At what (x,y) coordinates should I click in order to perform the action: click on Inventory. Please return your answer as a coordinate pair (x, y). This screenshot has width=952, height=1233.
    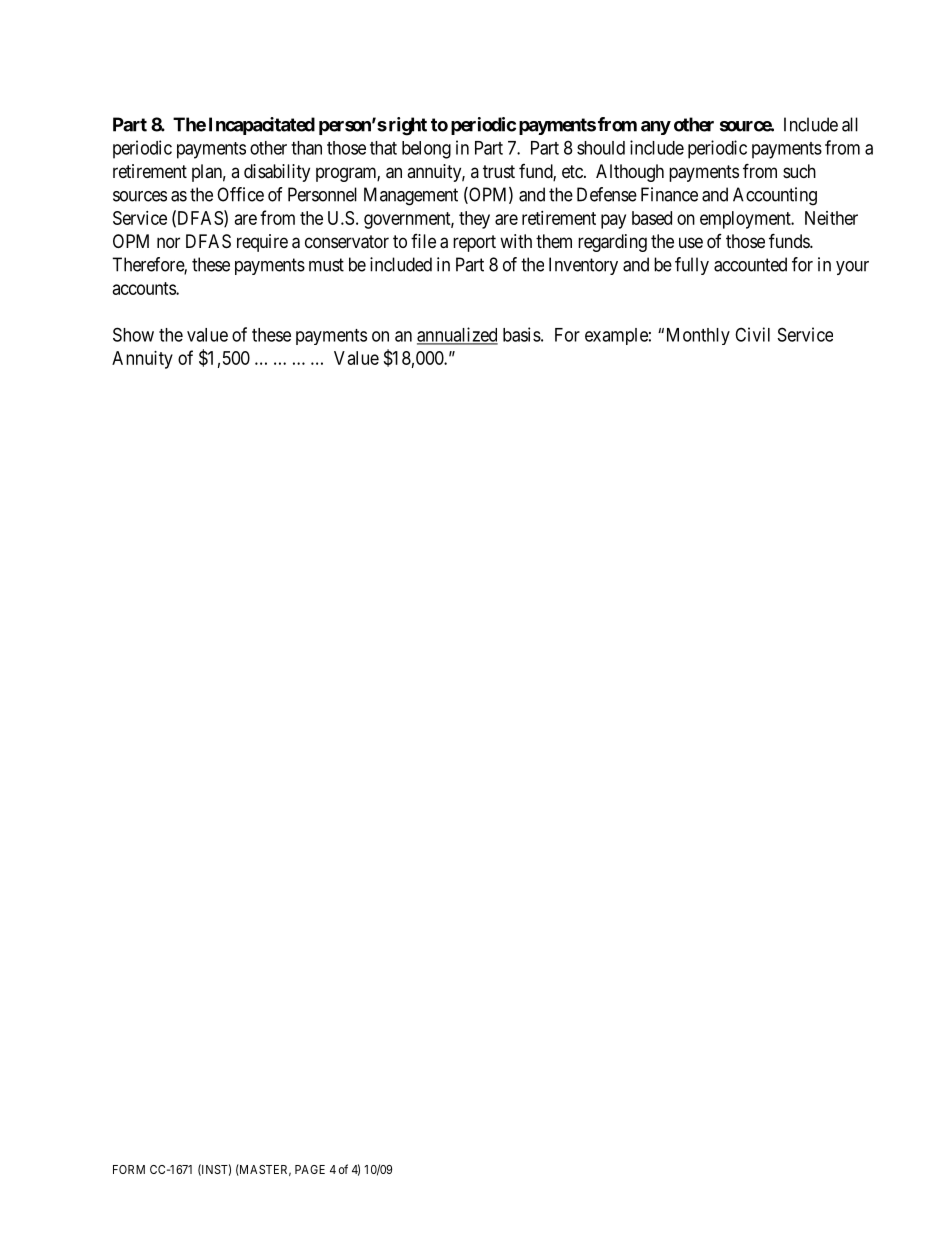
    Looking at the image, I should click on (583, 266).
